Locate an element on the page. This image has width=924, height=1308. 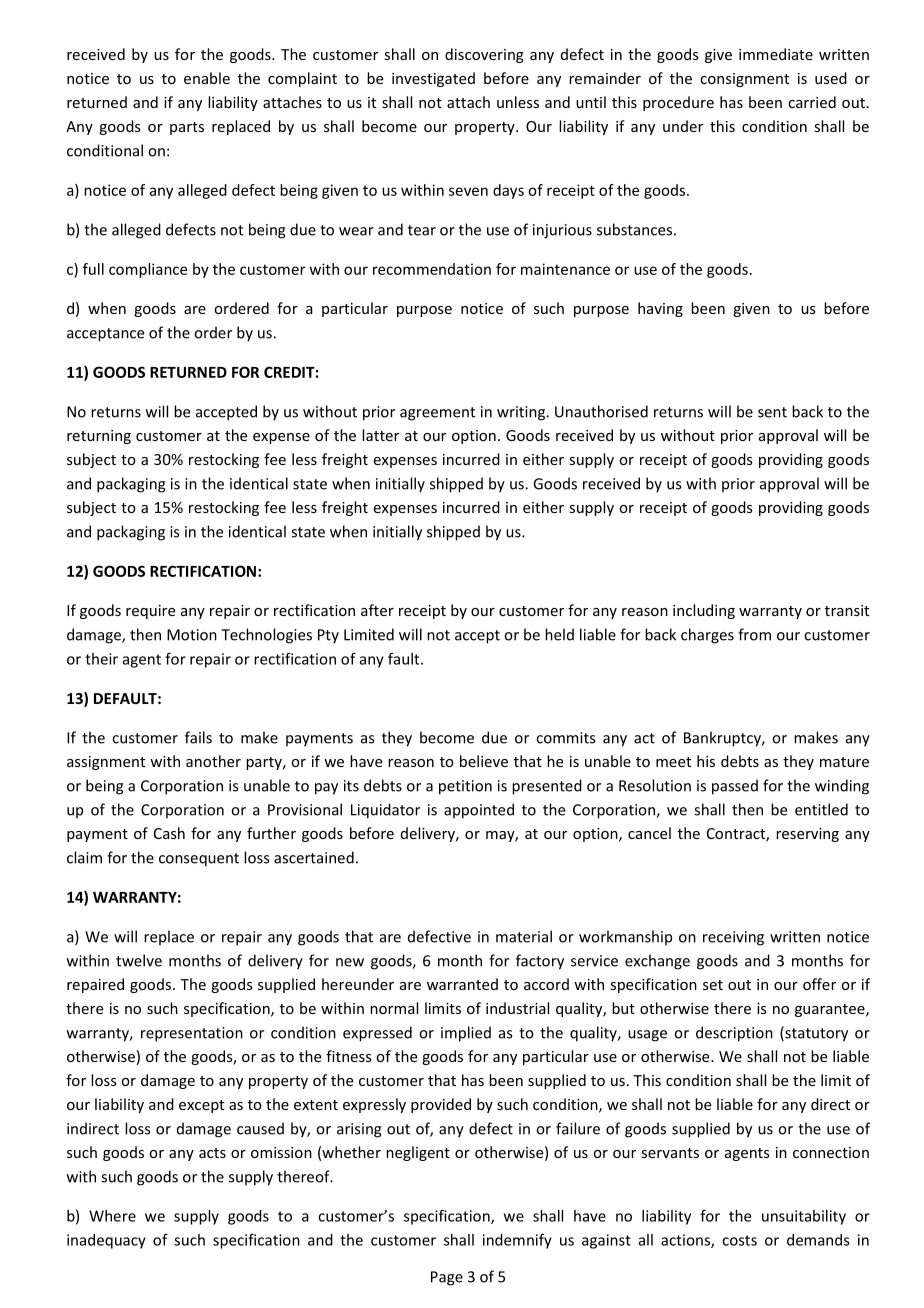
costs is located at coordinates (739, 1240).
